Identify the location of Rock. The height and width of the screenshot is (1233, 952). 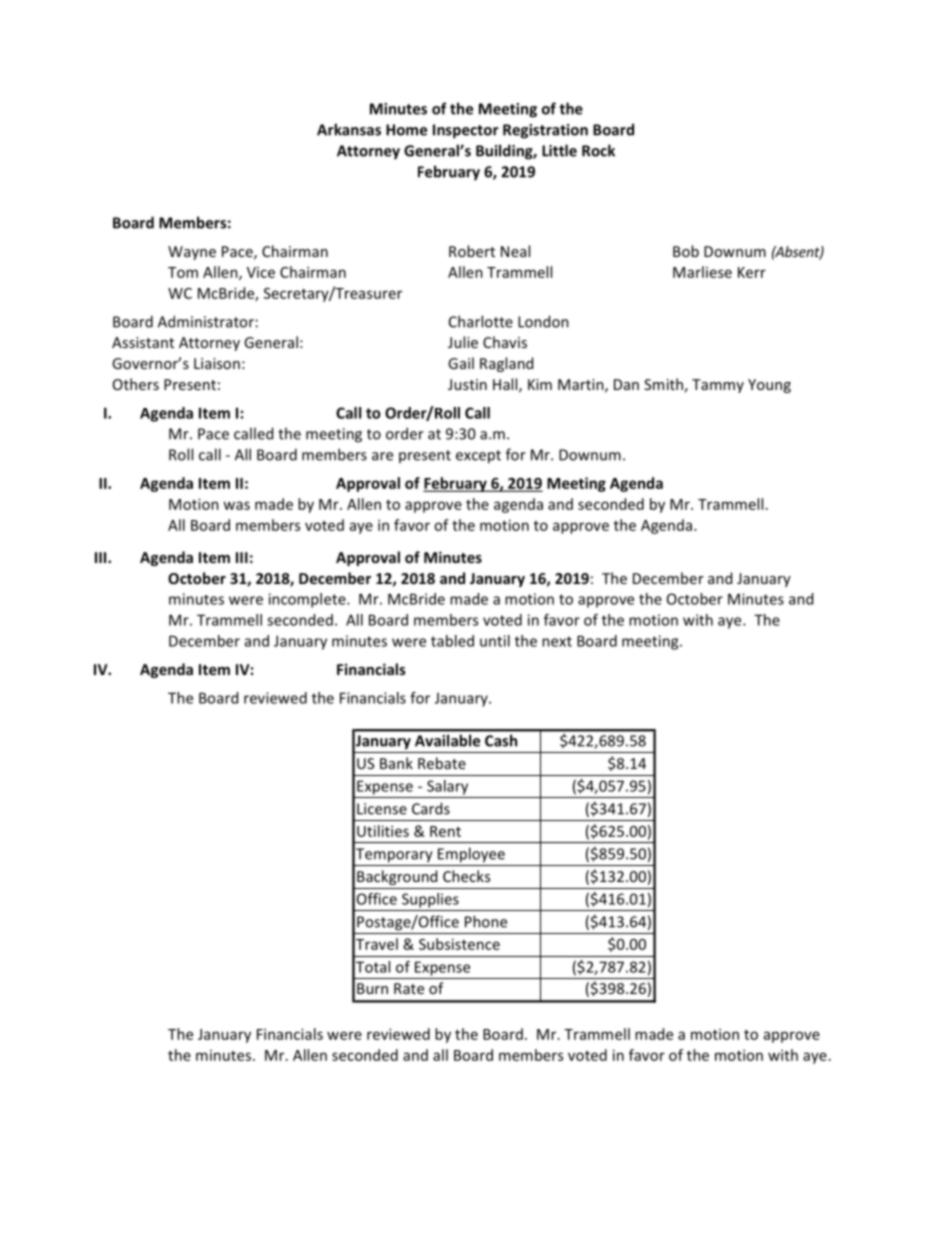
(598, 150).
